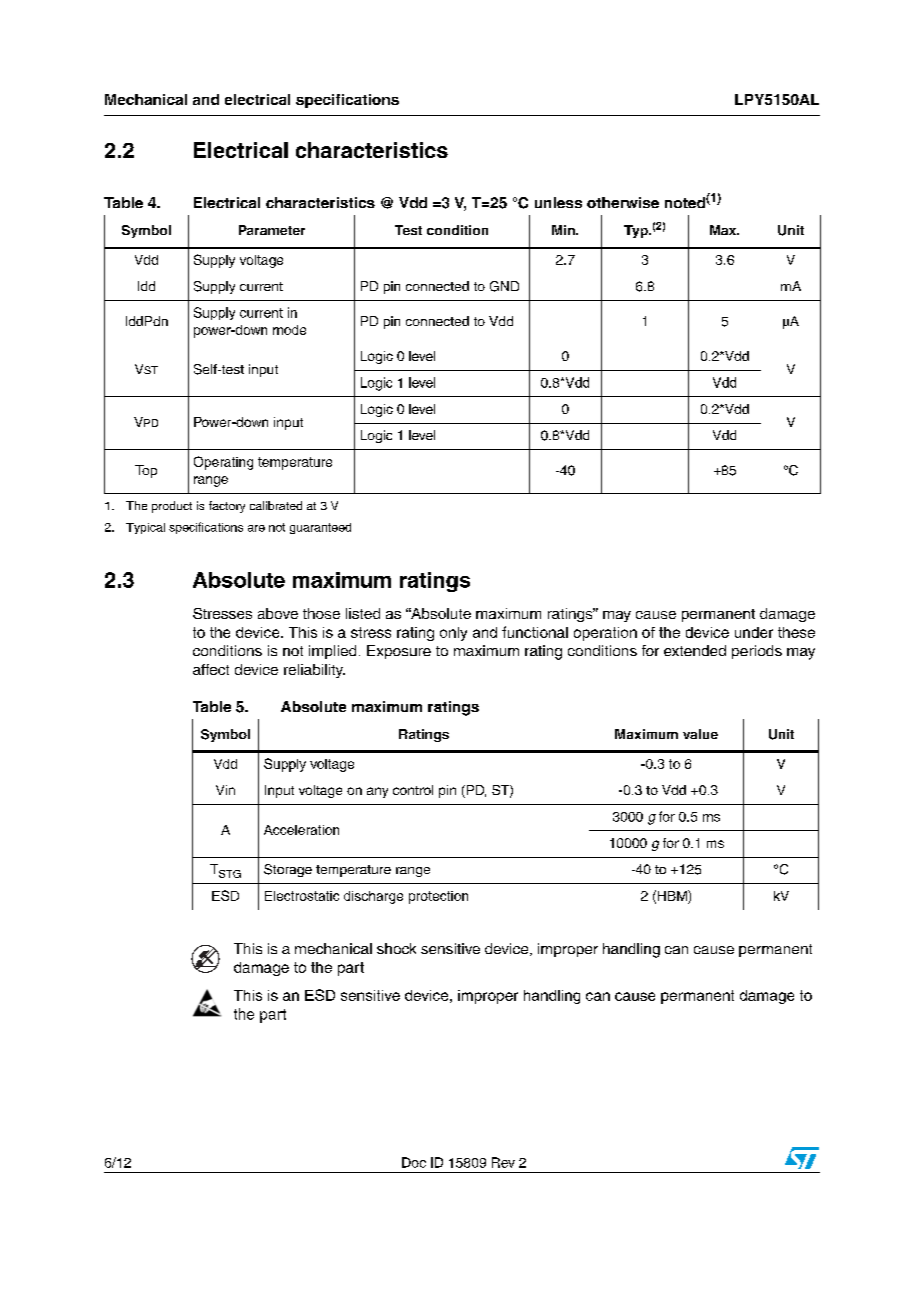  What do you see at coordinates (504, 286) in the screenshot?
I see `GND` at bounding box center [504, 286].
